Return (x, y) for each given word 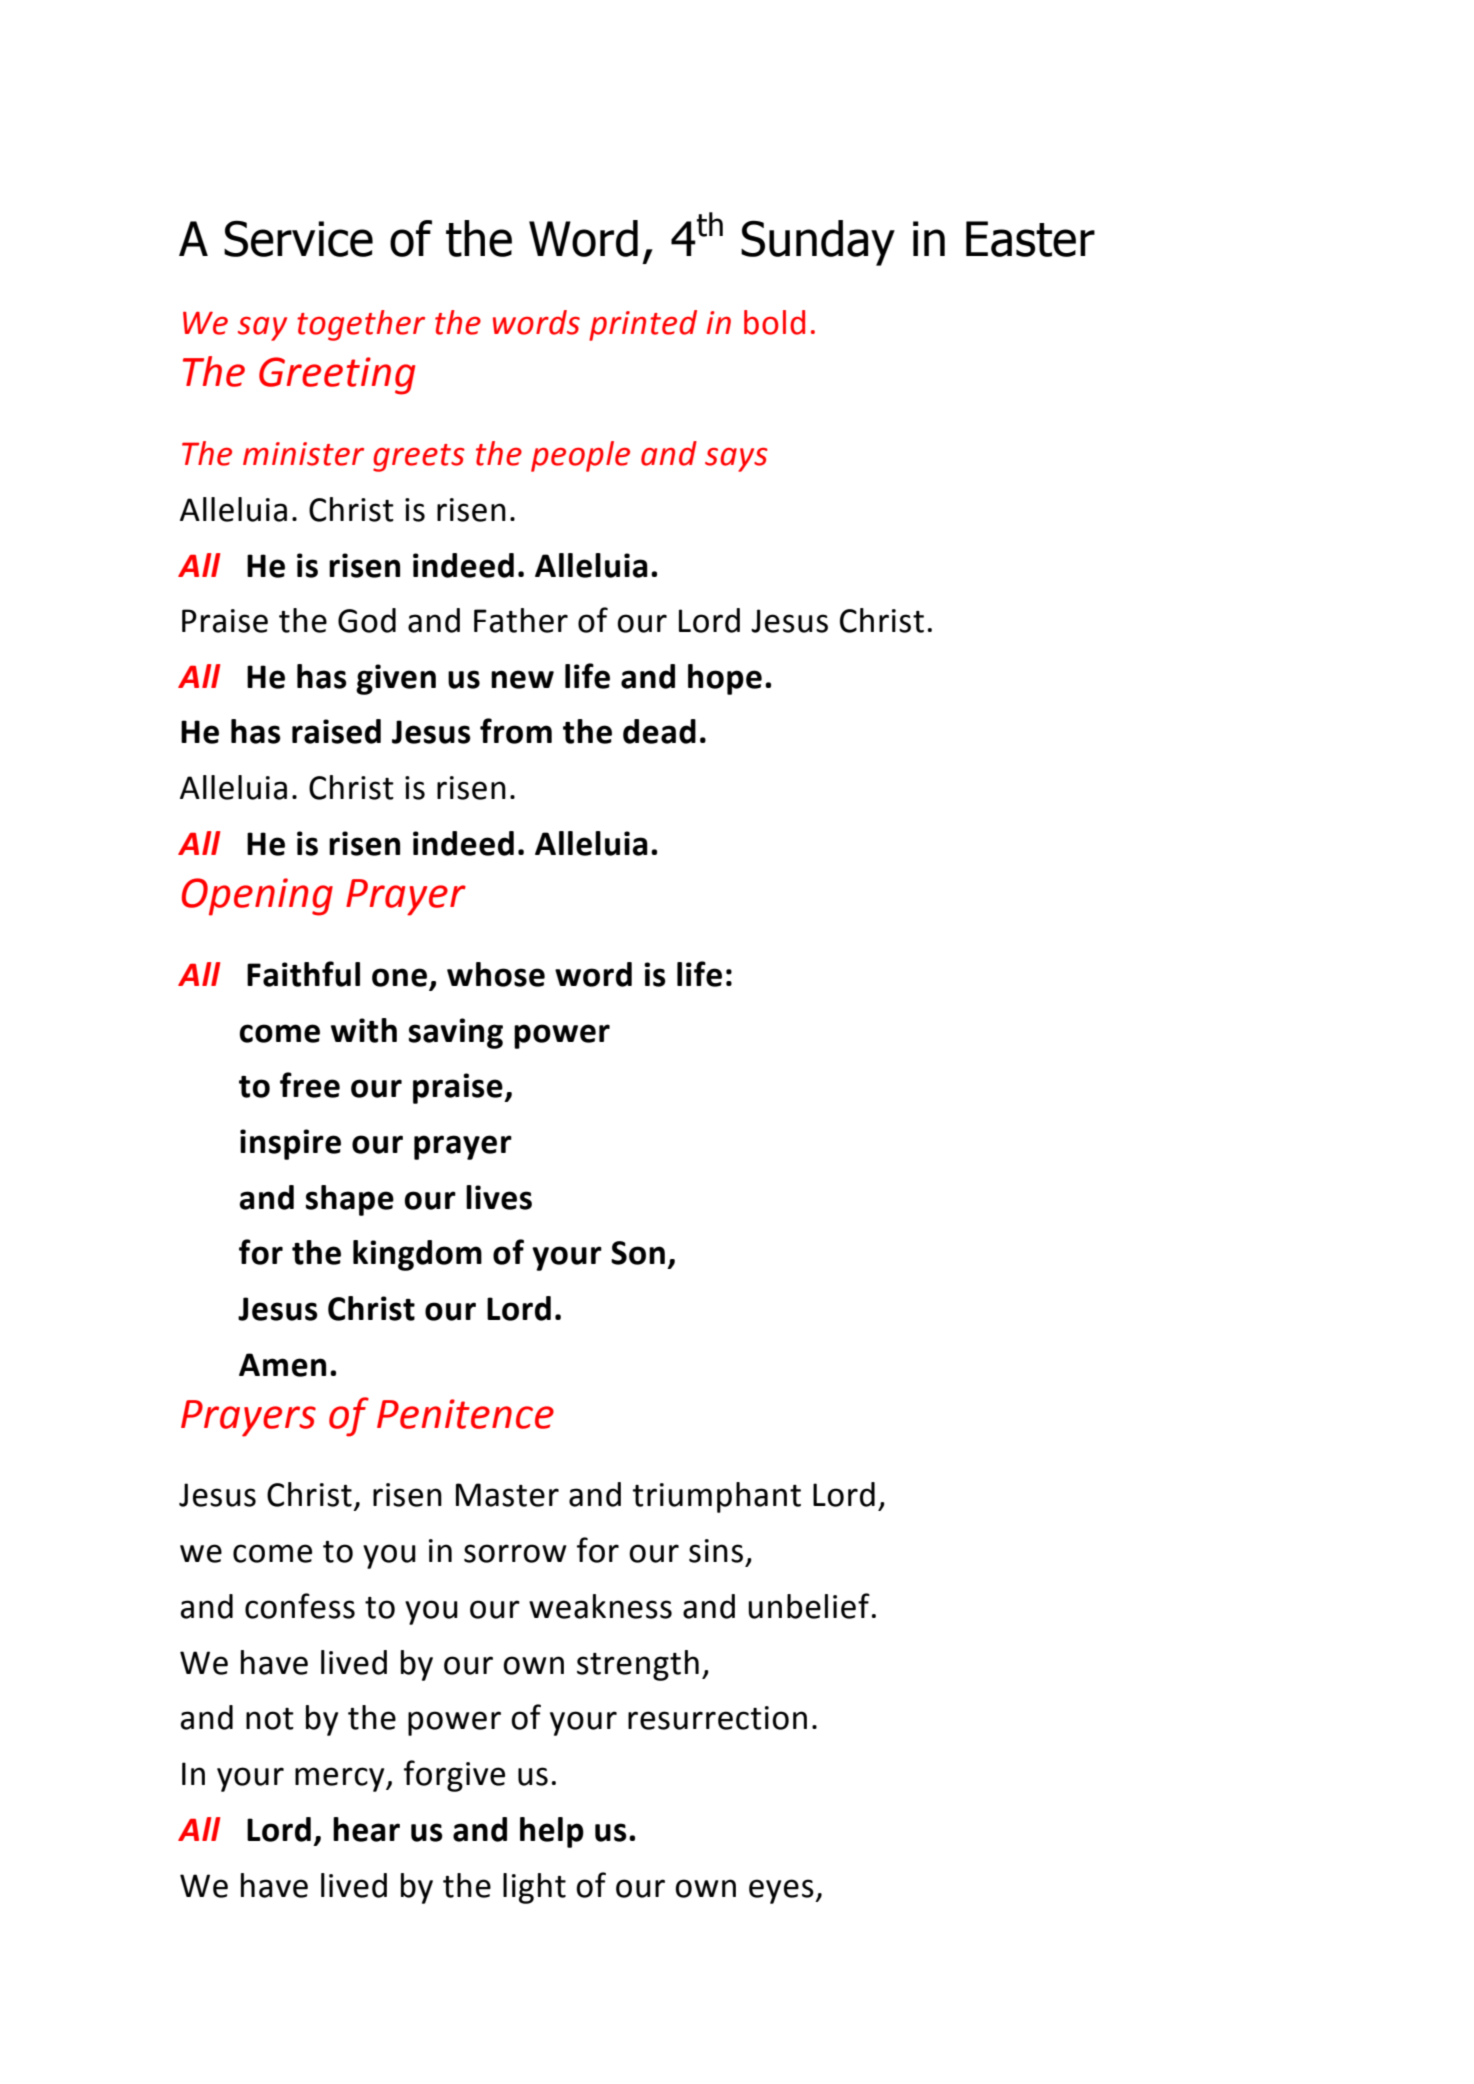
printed (643, 325)
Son (638, 1253)
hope (725, 679)
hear (366, 1829)
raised (336, 731)
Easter (1030, 239)
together (361, 325)
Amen (282, 1365)
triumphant (716, 1497)
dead (659, 731)
